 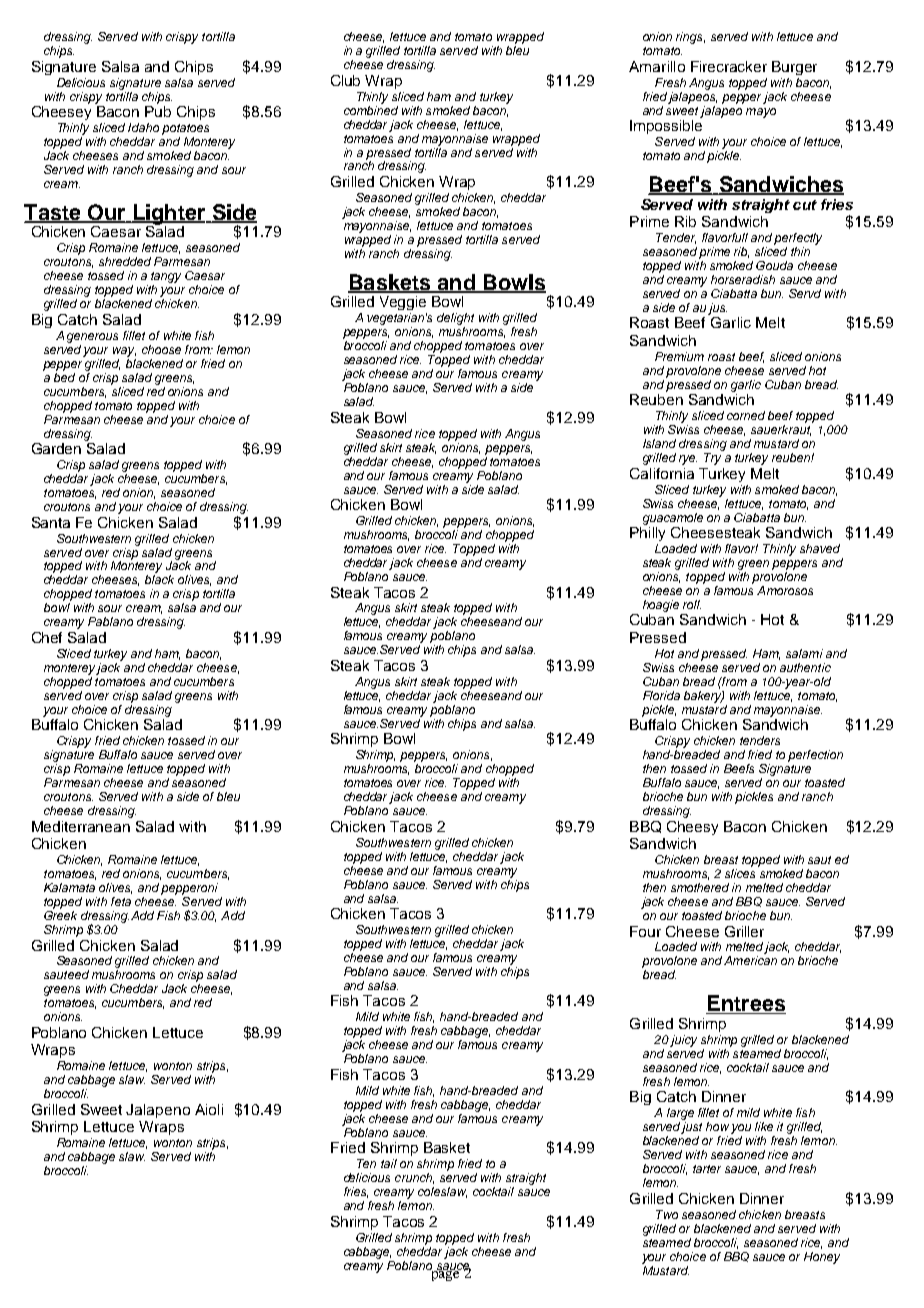 I want to click on Jalapeno, so click(x=158, y=1111).
